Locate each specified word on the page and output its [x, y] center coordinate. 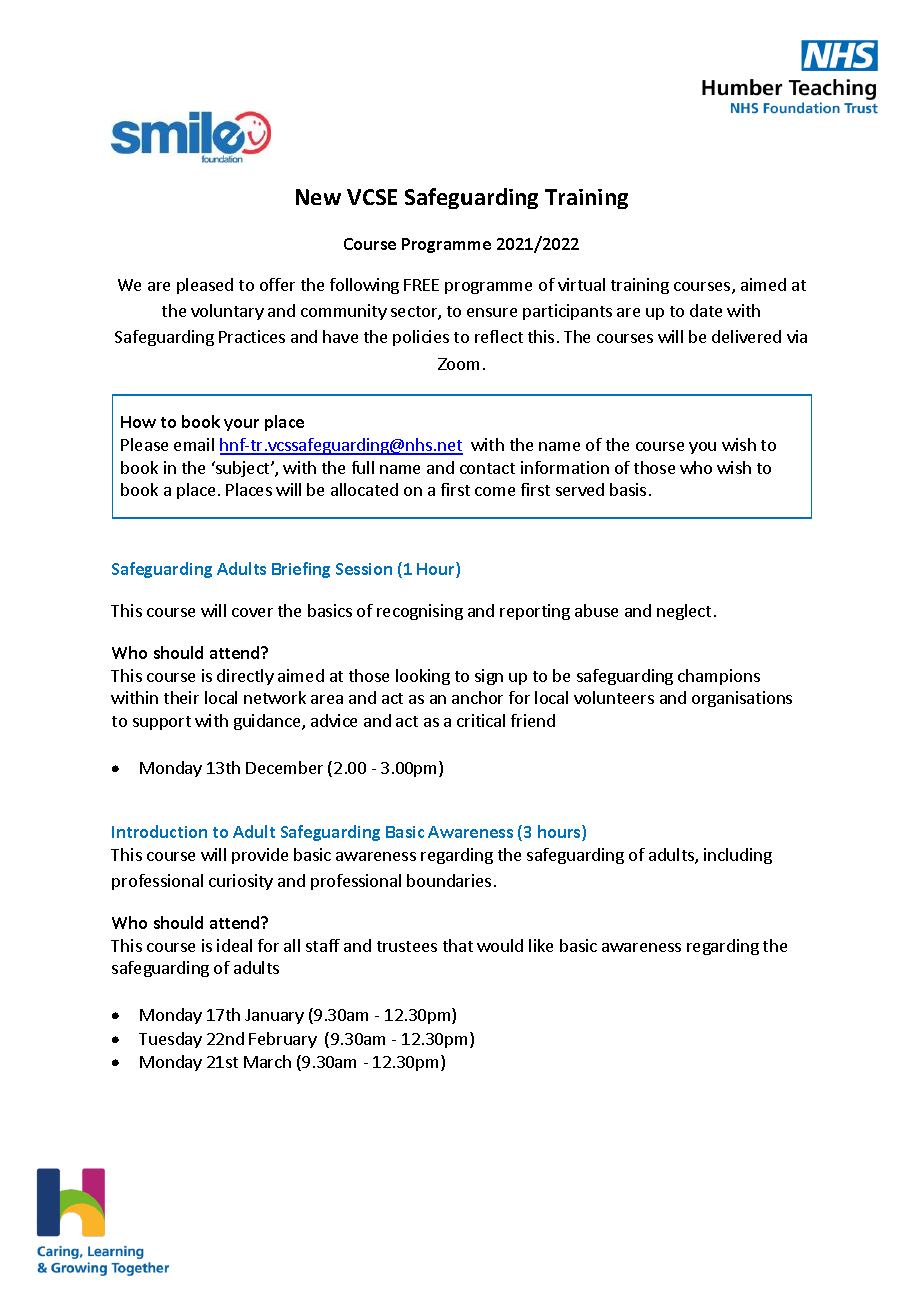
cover [252, 612]
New [318, 197]
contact [487, 468]
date [706, 310]
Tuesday [170, 1040]
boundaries [449, 880]
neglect [684, 612]
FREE [421, 285]
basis [628, 489]
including [738, 856]
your [241, 425]
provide [260, 856]
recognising [420, 612]
